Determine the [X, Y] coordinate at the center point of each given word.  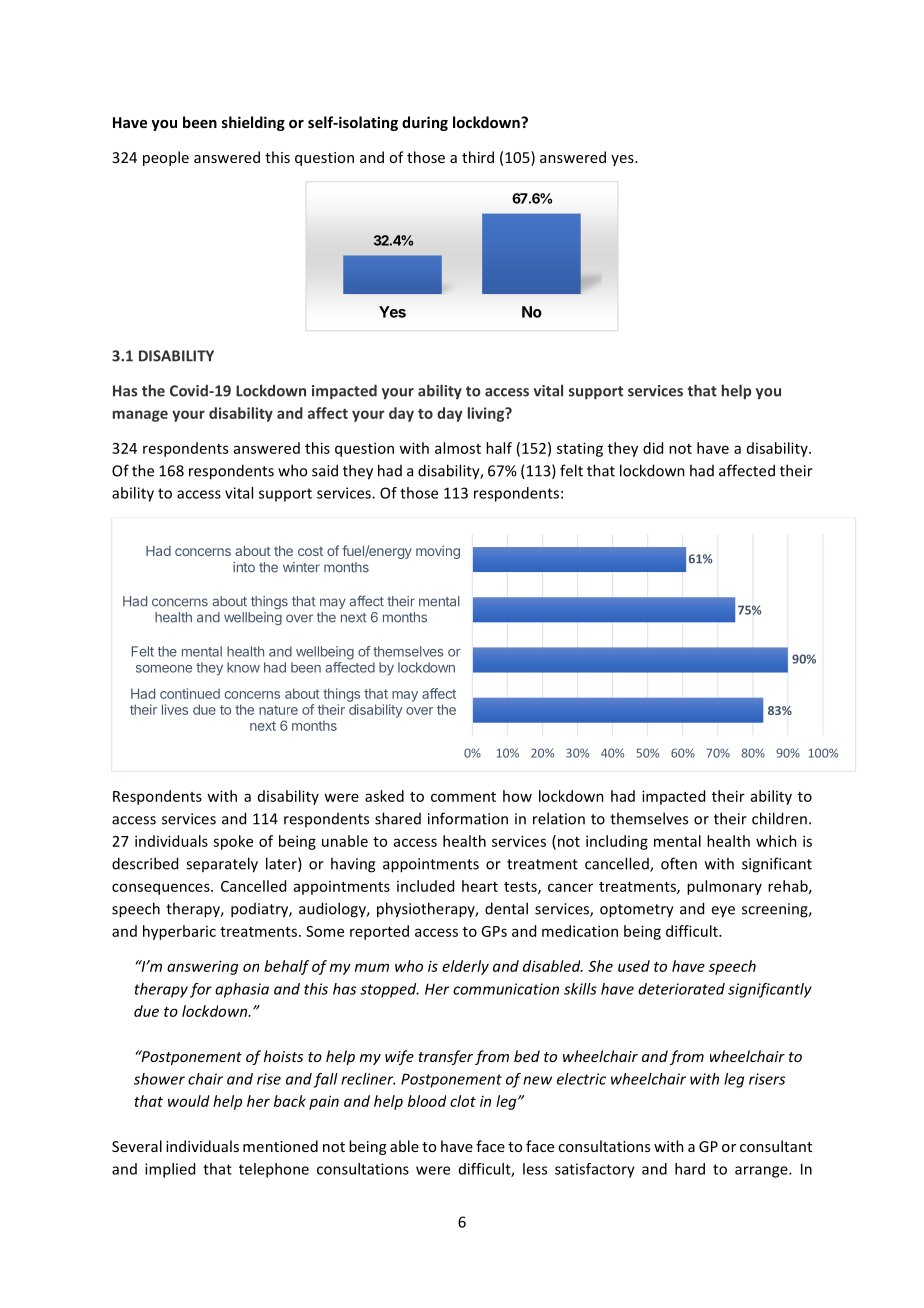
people [166, 158]
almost [458, 448]
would [189, 1101]
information [468, 818]
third [478, 157]
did [653, 448]
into [244, 567]
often [679, 863]
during [425, 123]
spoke [233, 842]
